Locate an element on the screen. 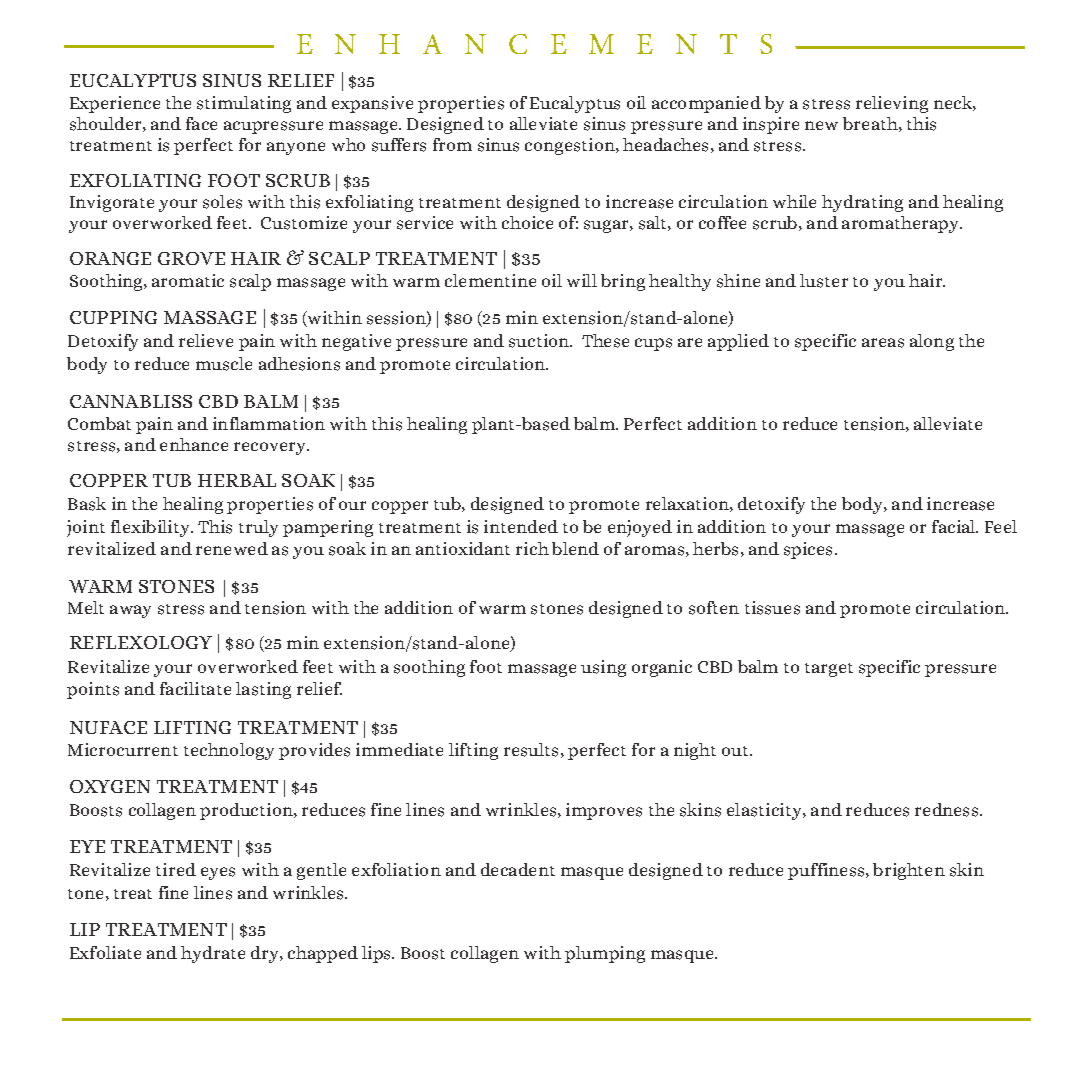 Image resolution: width=1092 pixels, height=1092 pixels. intended is located at coordinates (521, 526).
